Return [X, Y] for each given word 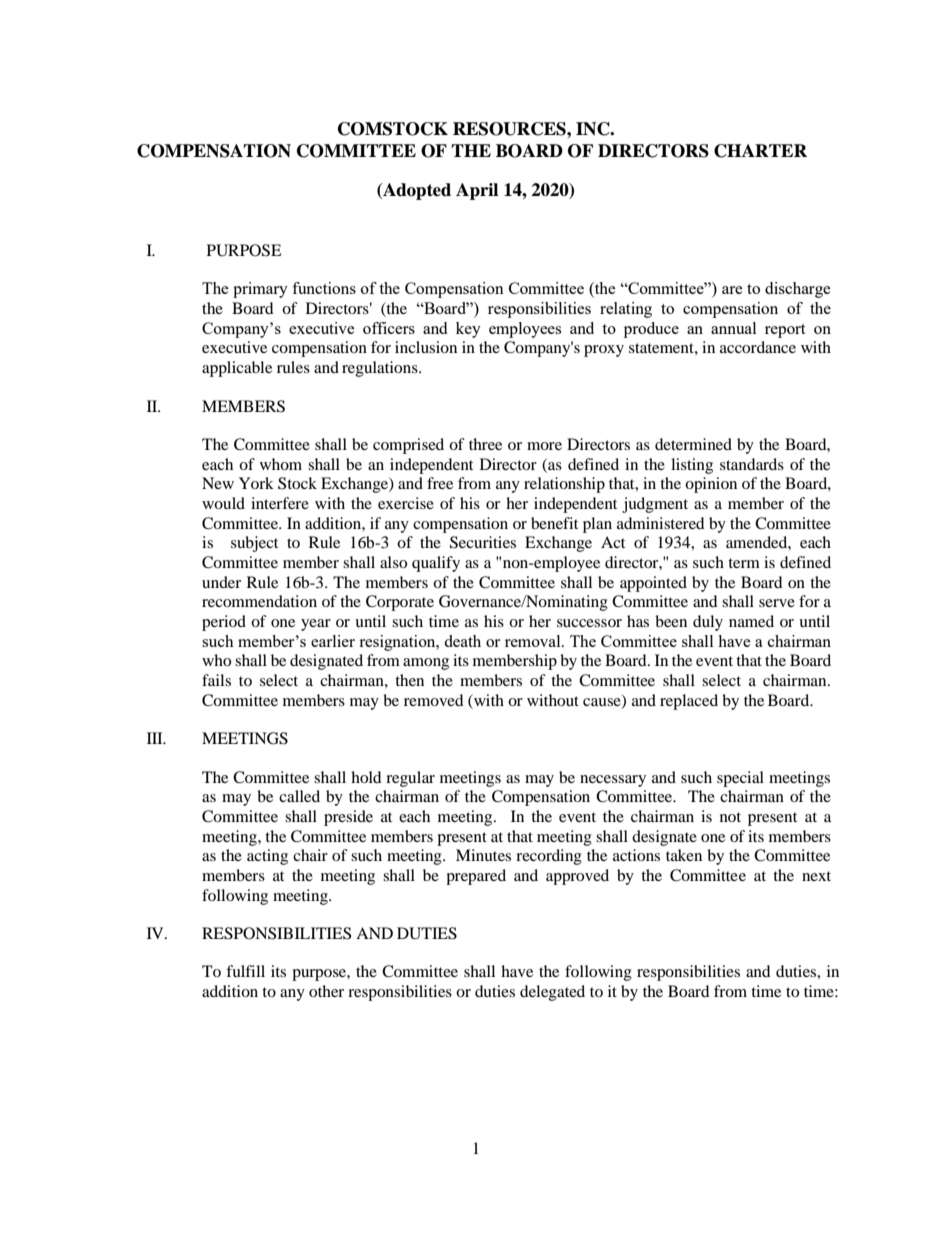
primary [260, 290]
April [477, 191]
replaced [689, 702]
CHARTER [760, 151]
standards [752, 464]
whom [281, 464]
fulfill [245, 971]
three [485, 444]
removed [434, 700]
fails [216, 680]
